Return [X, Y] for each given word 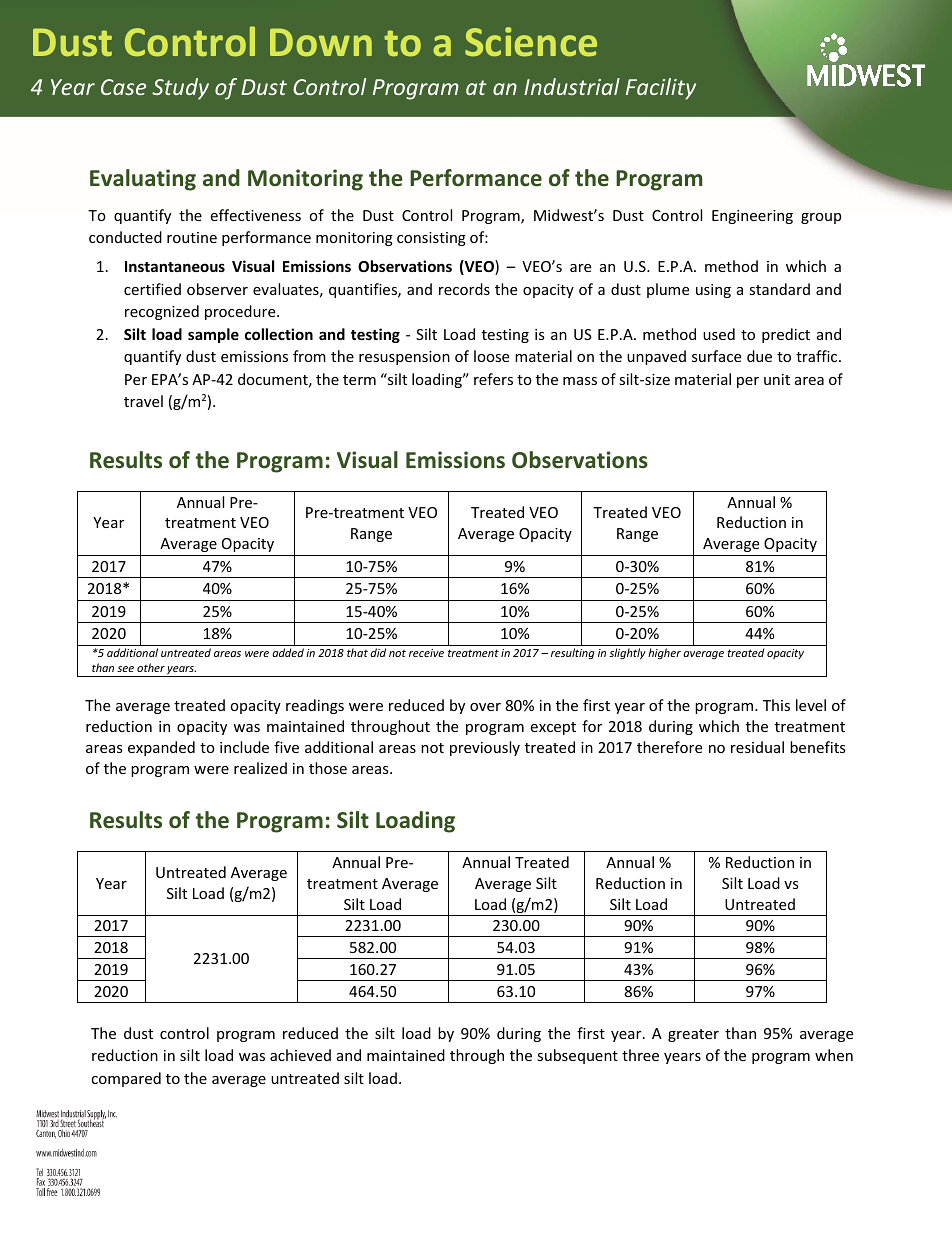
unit [777, 379]
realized [260, 768]
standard [779, 289]
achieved [300, 1055]
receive [426, 653]
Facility [661, 89]
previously [485, 748]
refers [493, 379]
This [776, 705]
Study [180, 89]
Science [531, 42]
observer [217, 289]
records [464, 289]
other [151, 667]
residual [757, 747]
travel [143, 401]
